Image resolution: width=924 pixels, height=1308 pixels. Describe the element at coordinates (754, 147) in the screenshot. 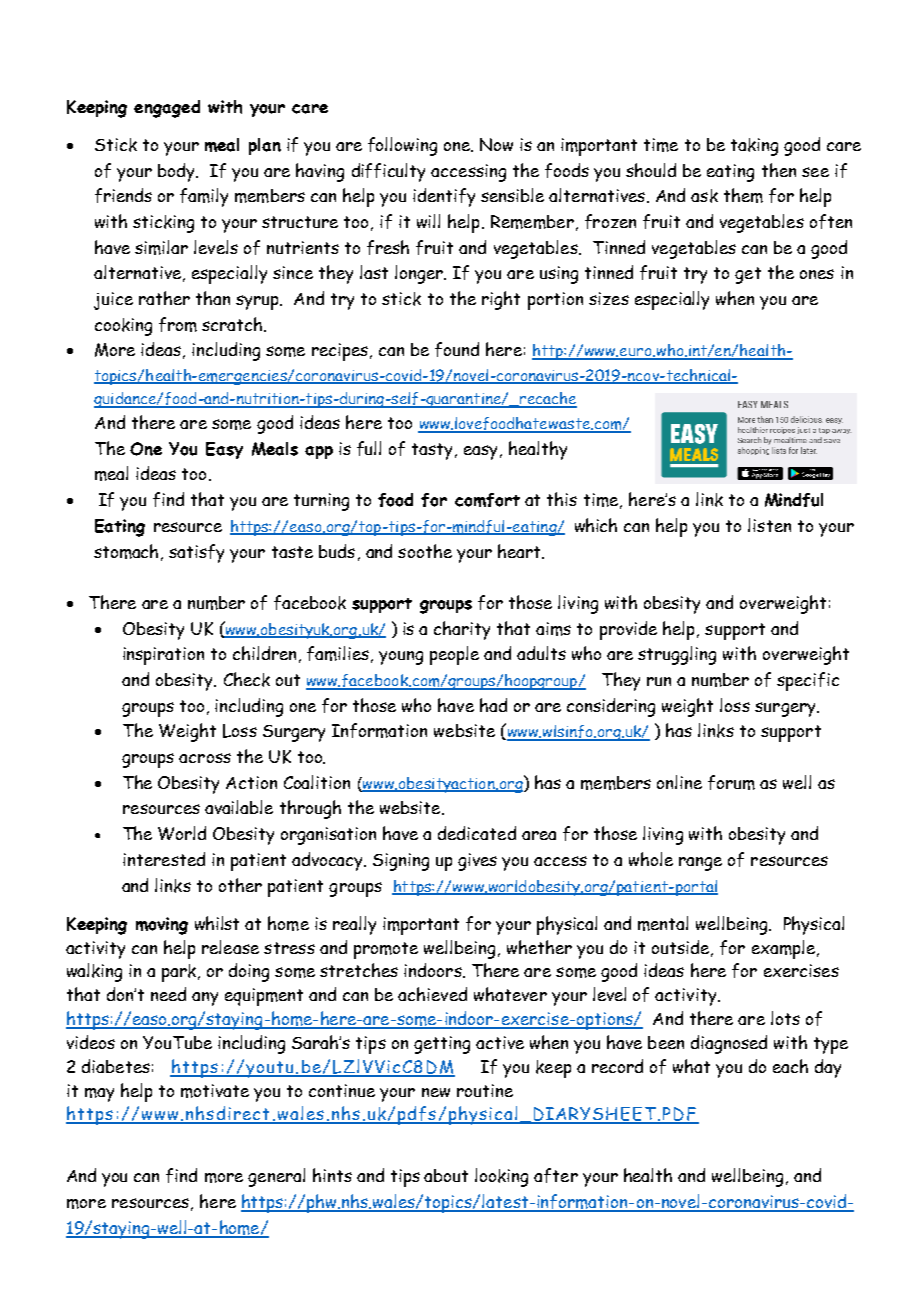

I see `taking` at that location.
